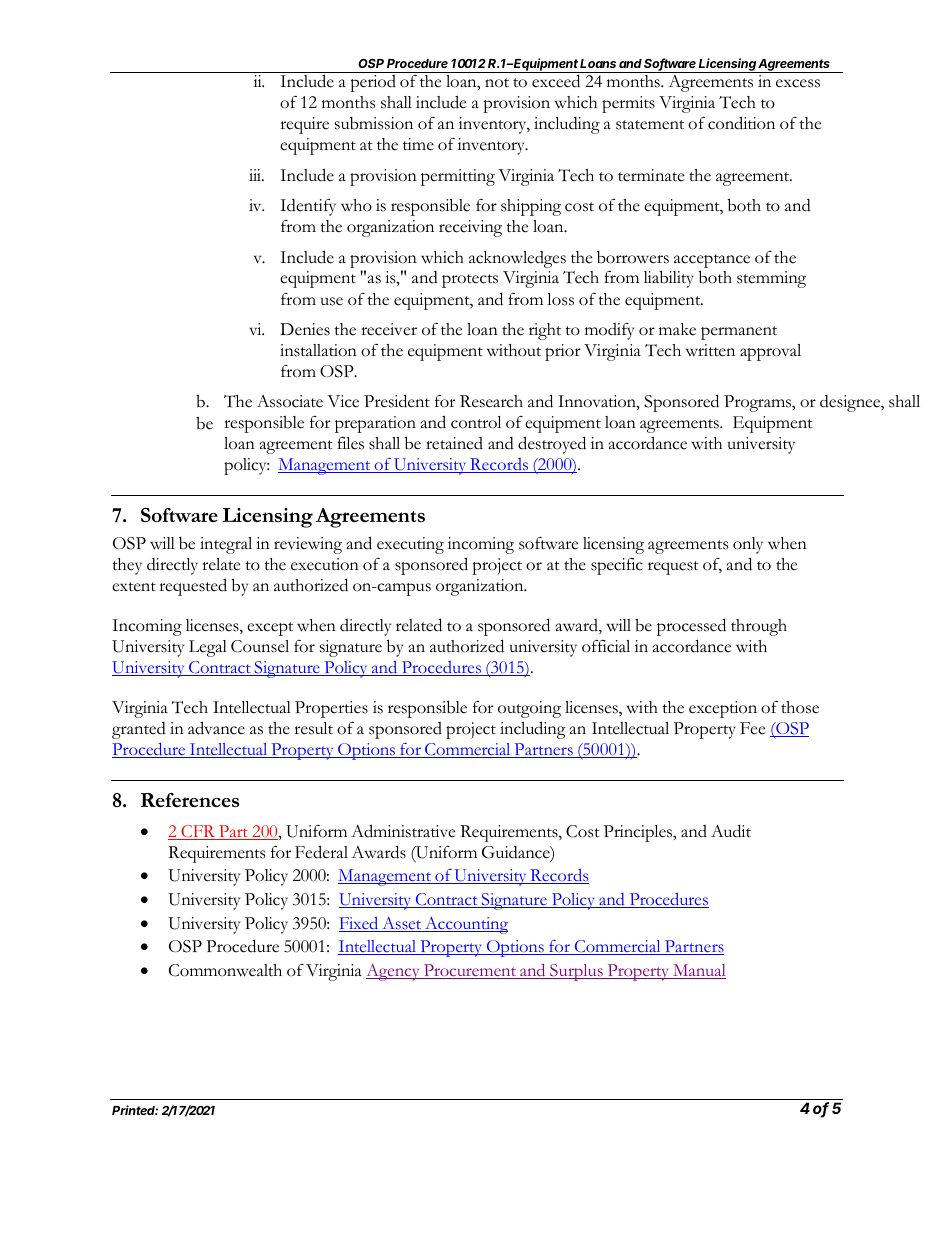  I want to click on only, so click(748, 545).
